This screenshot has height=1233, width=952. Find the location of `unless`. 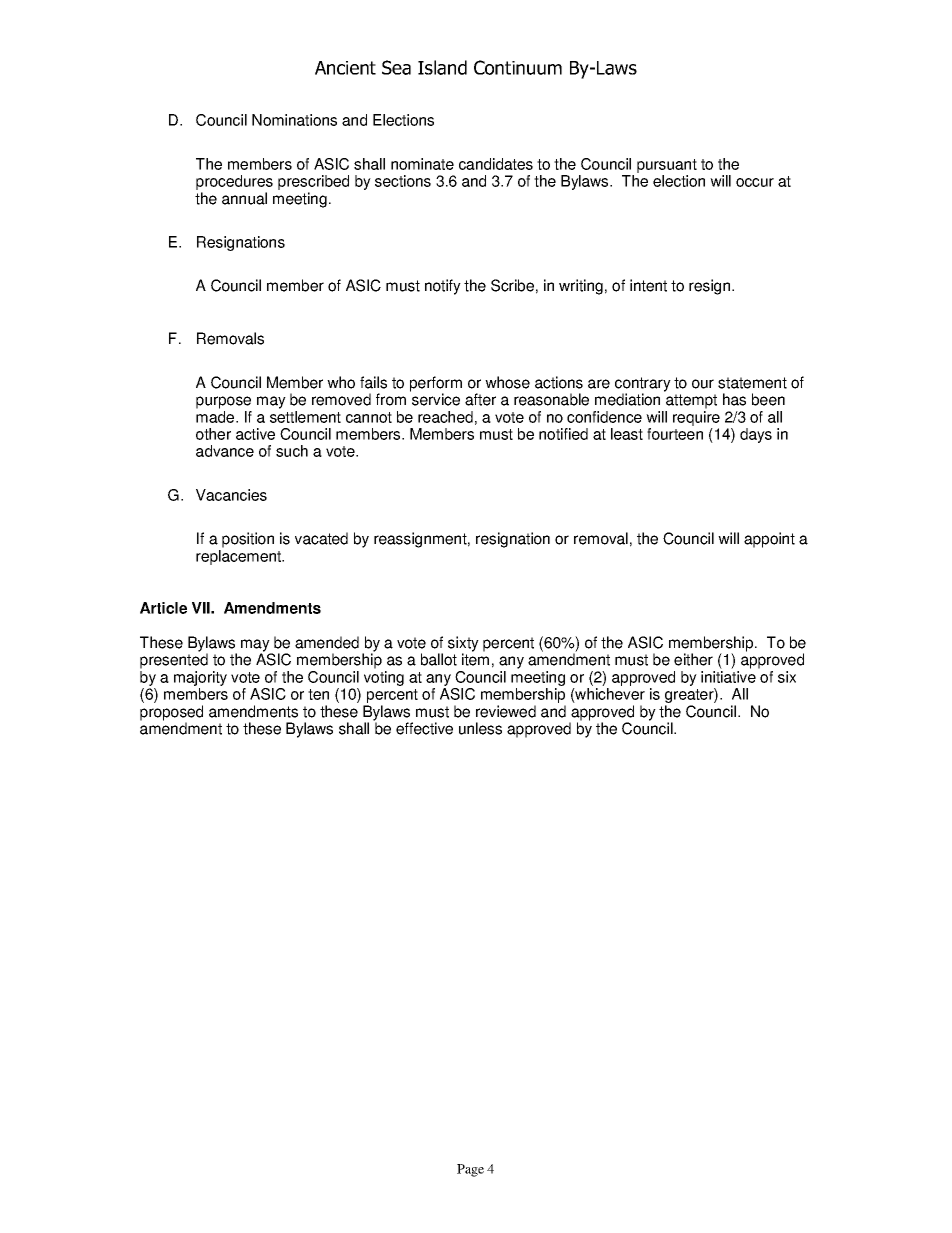

unless is located at coordinates (480, 728).
